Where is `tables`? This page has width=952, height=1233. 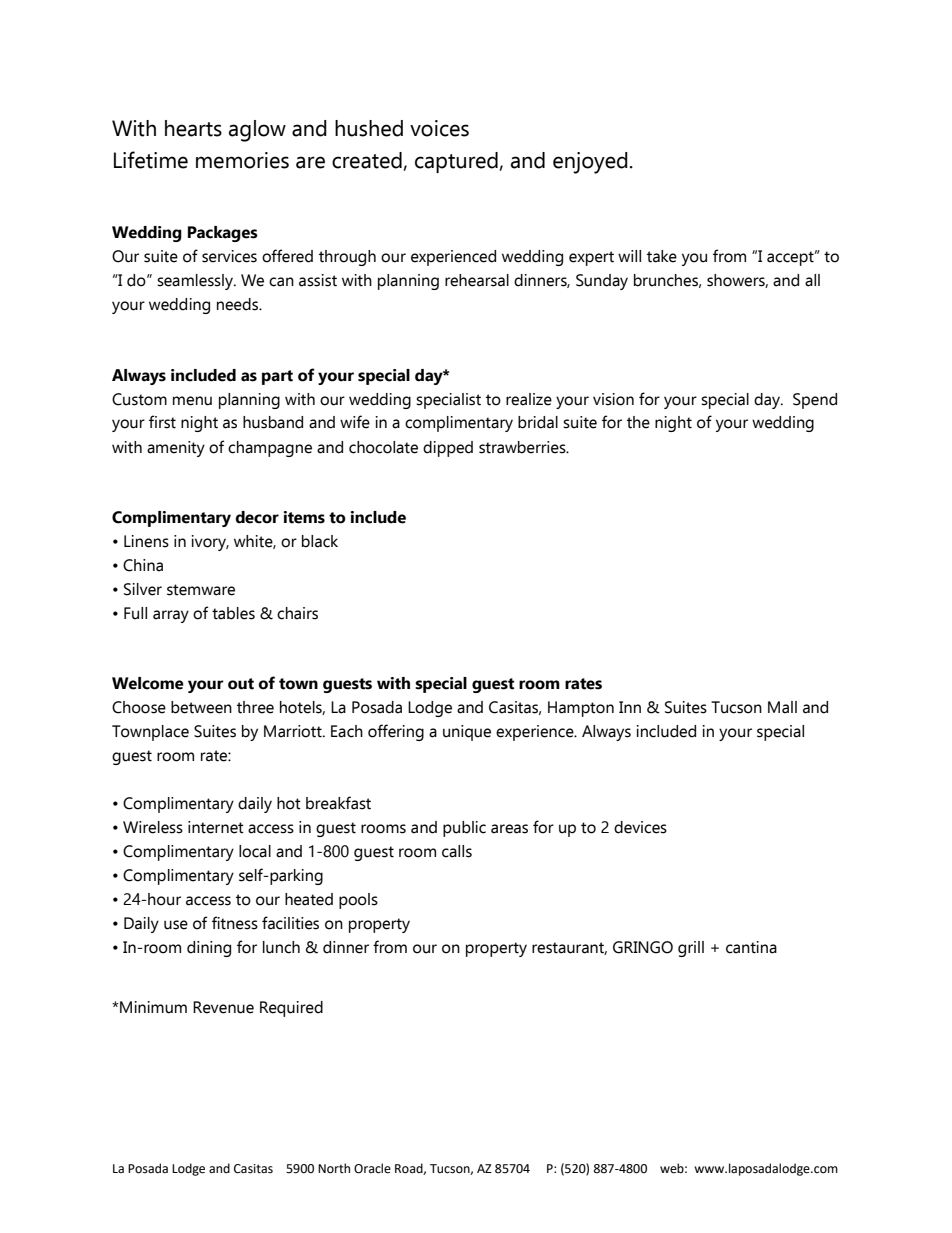 tables is located at coordinates (233, 613).
